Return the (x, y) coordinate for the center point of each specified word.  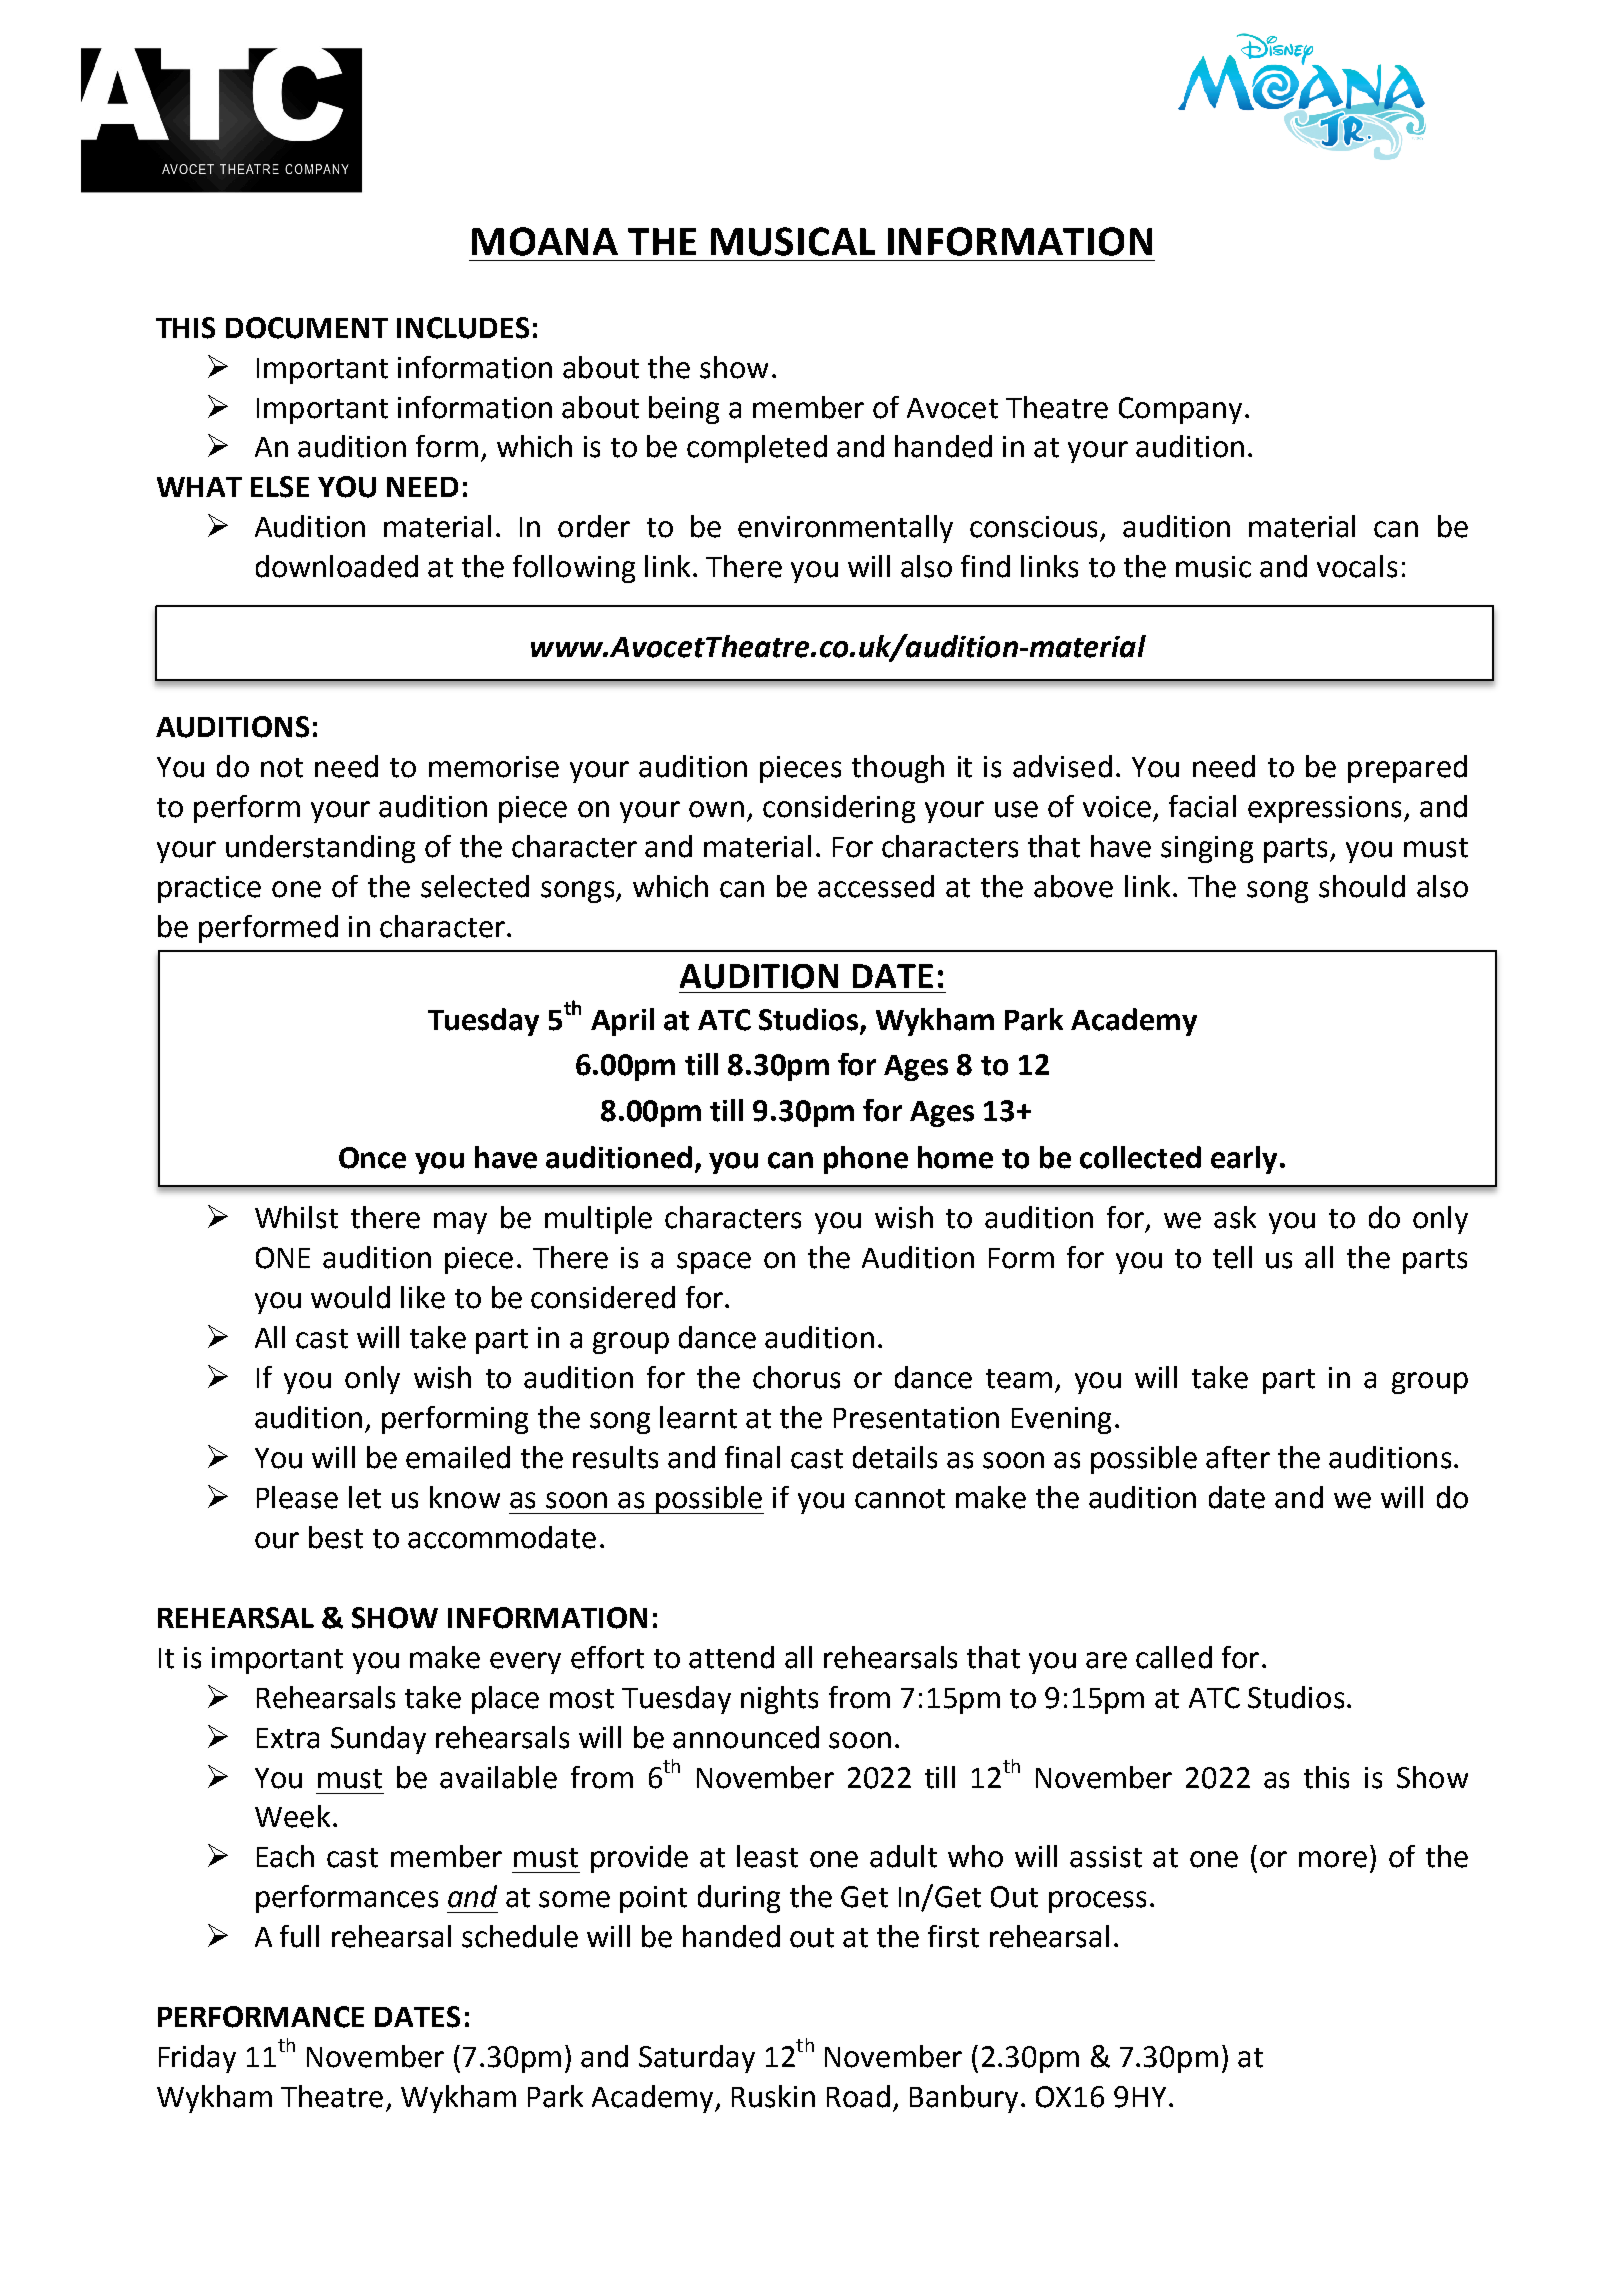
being (684, 410)
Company (1180, 410)
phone (866, 1160)
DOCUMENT (307, 328)
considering (839, 809)
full (299, 1936)
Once (372, 1158)
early (1244, 1160)
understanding (320, 849)
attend (731, 1657)
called (1174, 1657)
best (336, 1537)
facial (1202, 806)
